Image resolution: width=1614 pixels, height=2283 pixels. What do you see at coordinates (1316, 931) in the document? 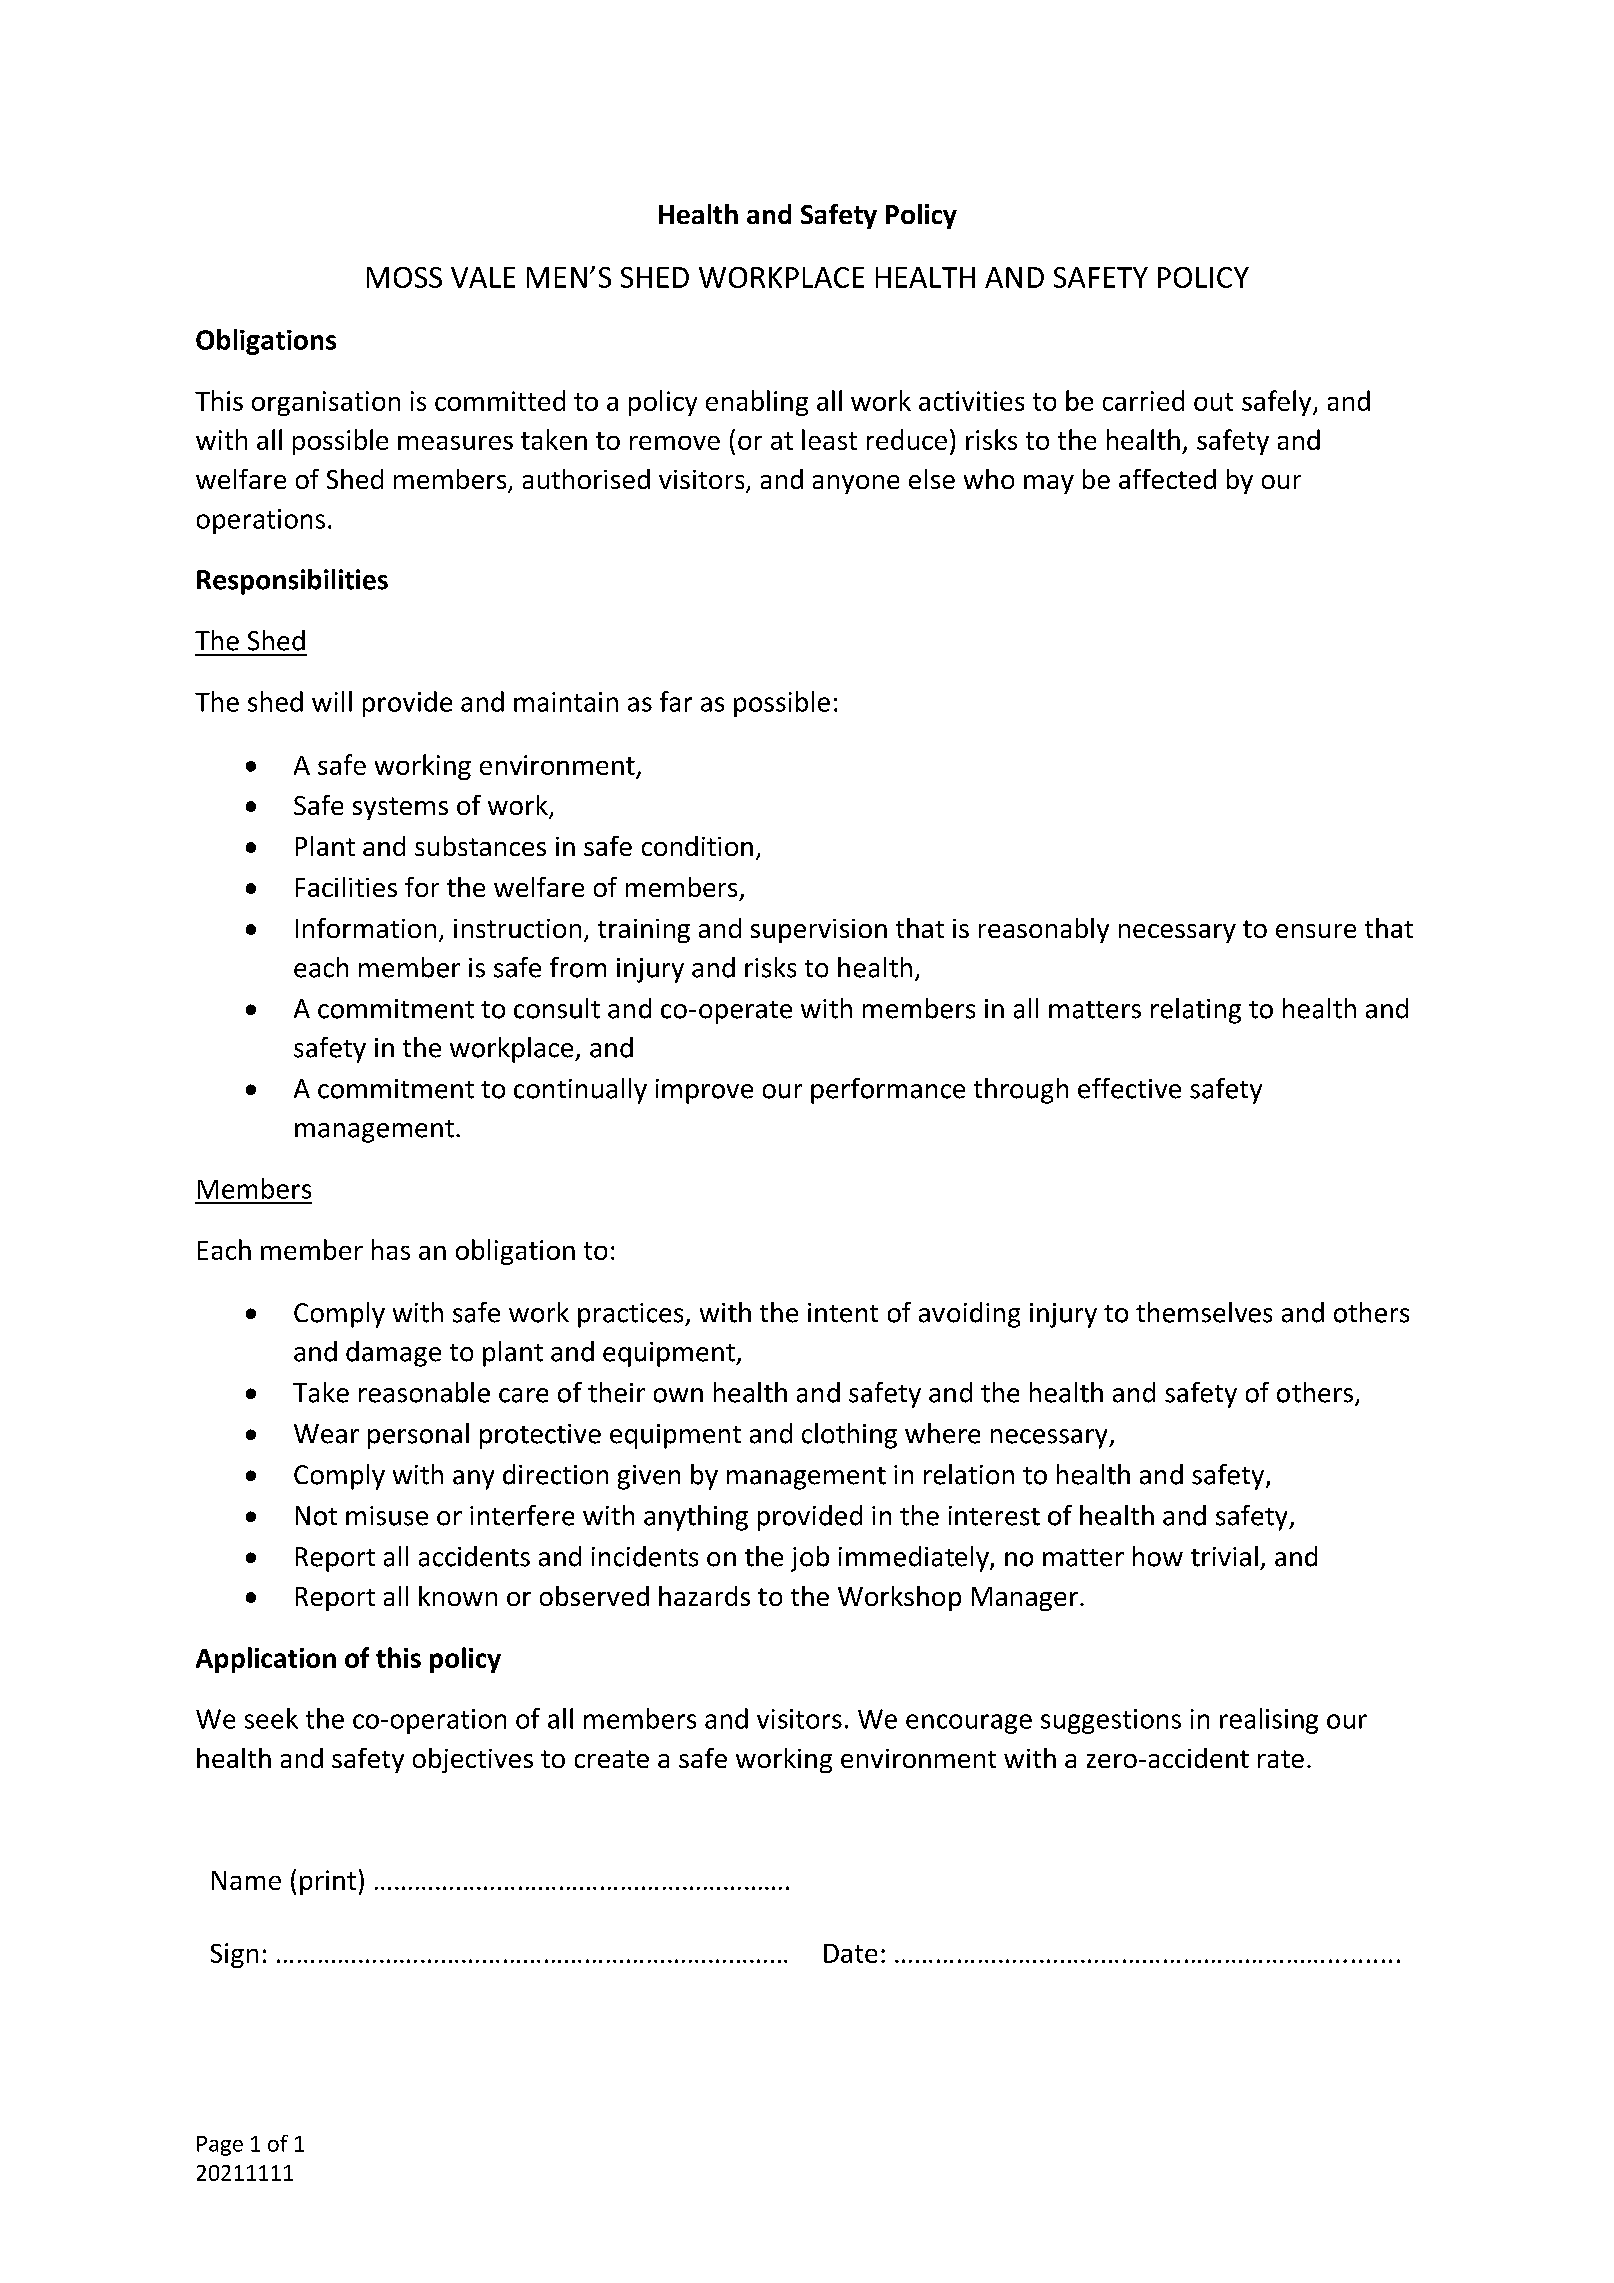
I see `ensure` at bounding box center [1316, 931].
